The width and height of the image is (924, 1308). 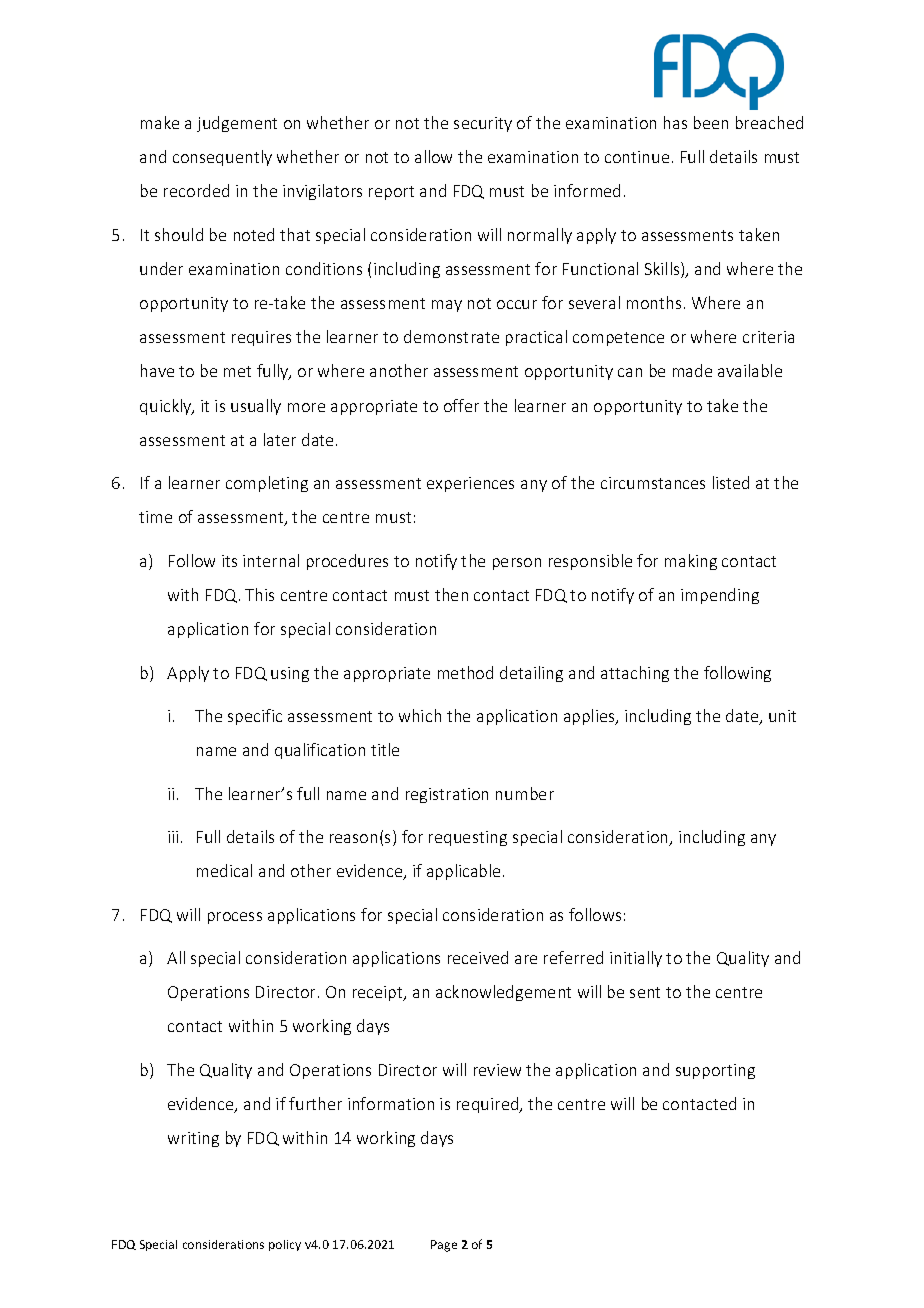 I want to click on allow, so click(x=433, y=156).
